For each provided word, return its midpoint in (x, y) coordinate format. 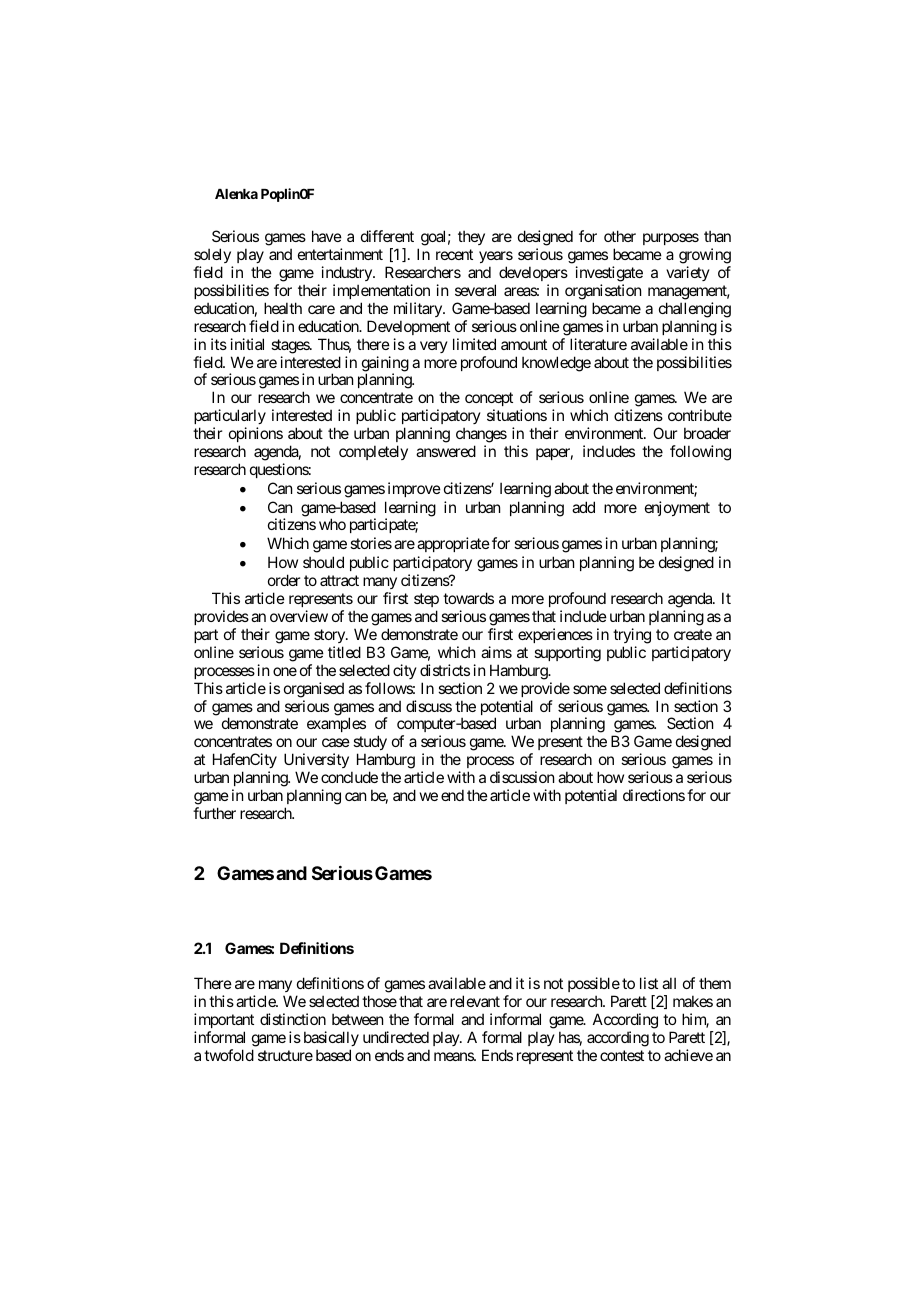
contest (622, 1055)
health (283, 308)
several (475, 290)
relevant (475, 1001)
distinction (293, 1019)
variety (688, 273)
